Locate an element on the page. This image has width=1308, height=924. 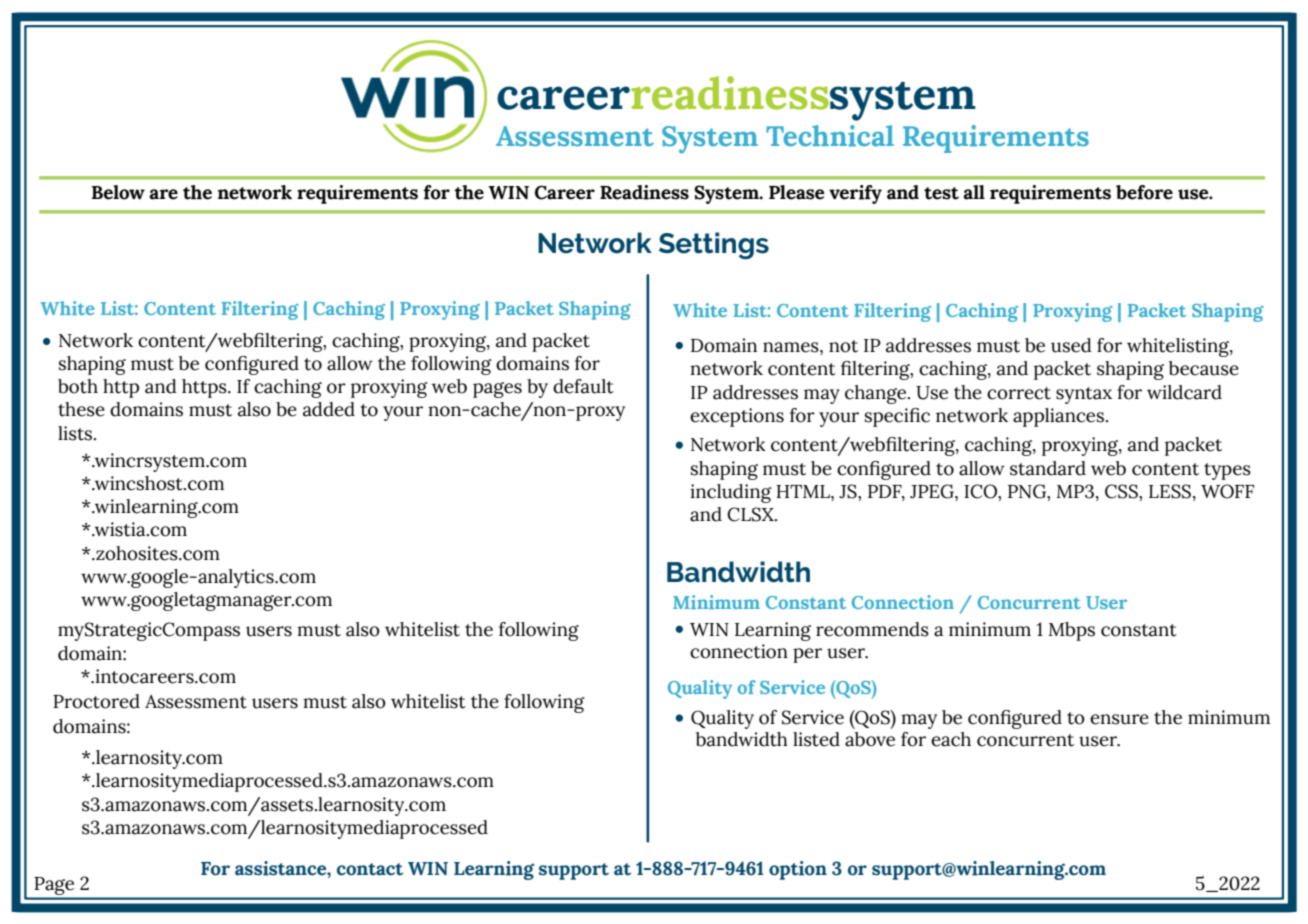
Please is located at coordinates (797, 192).
